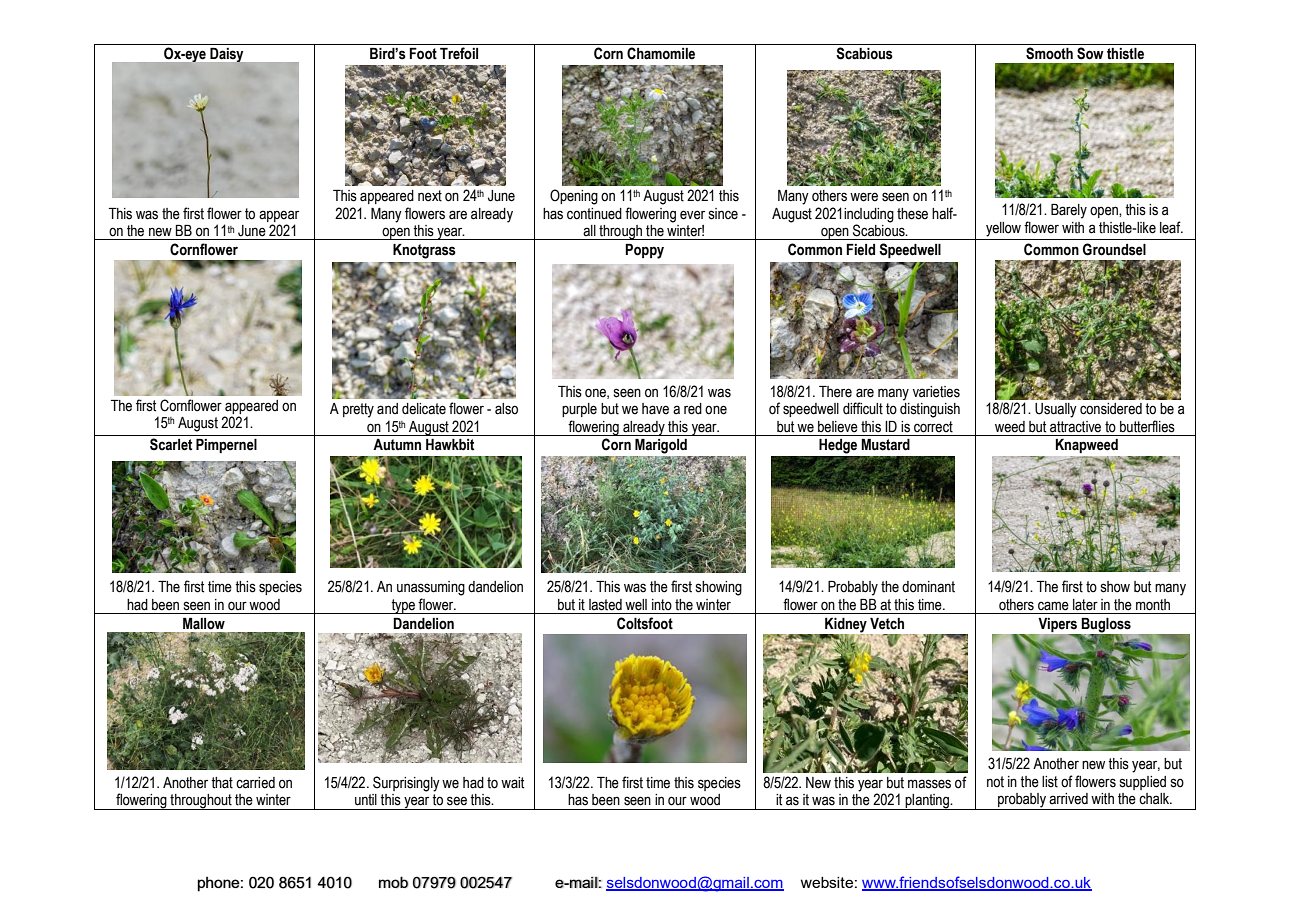 Image resolution: width=1308 pixels, height=924 pixels. I want to click on have, so click(655, 409).
